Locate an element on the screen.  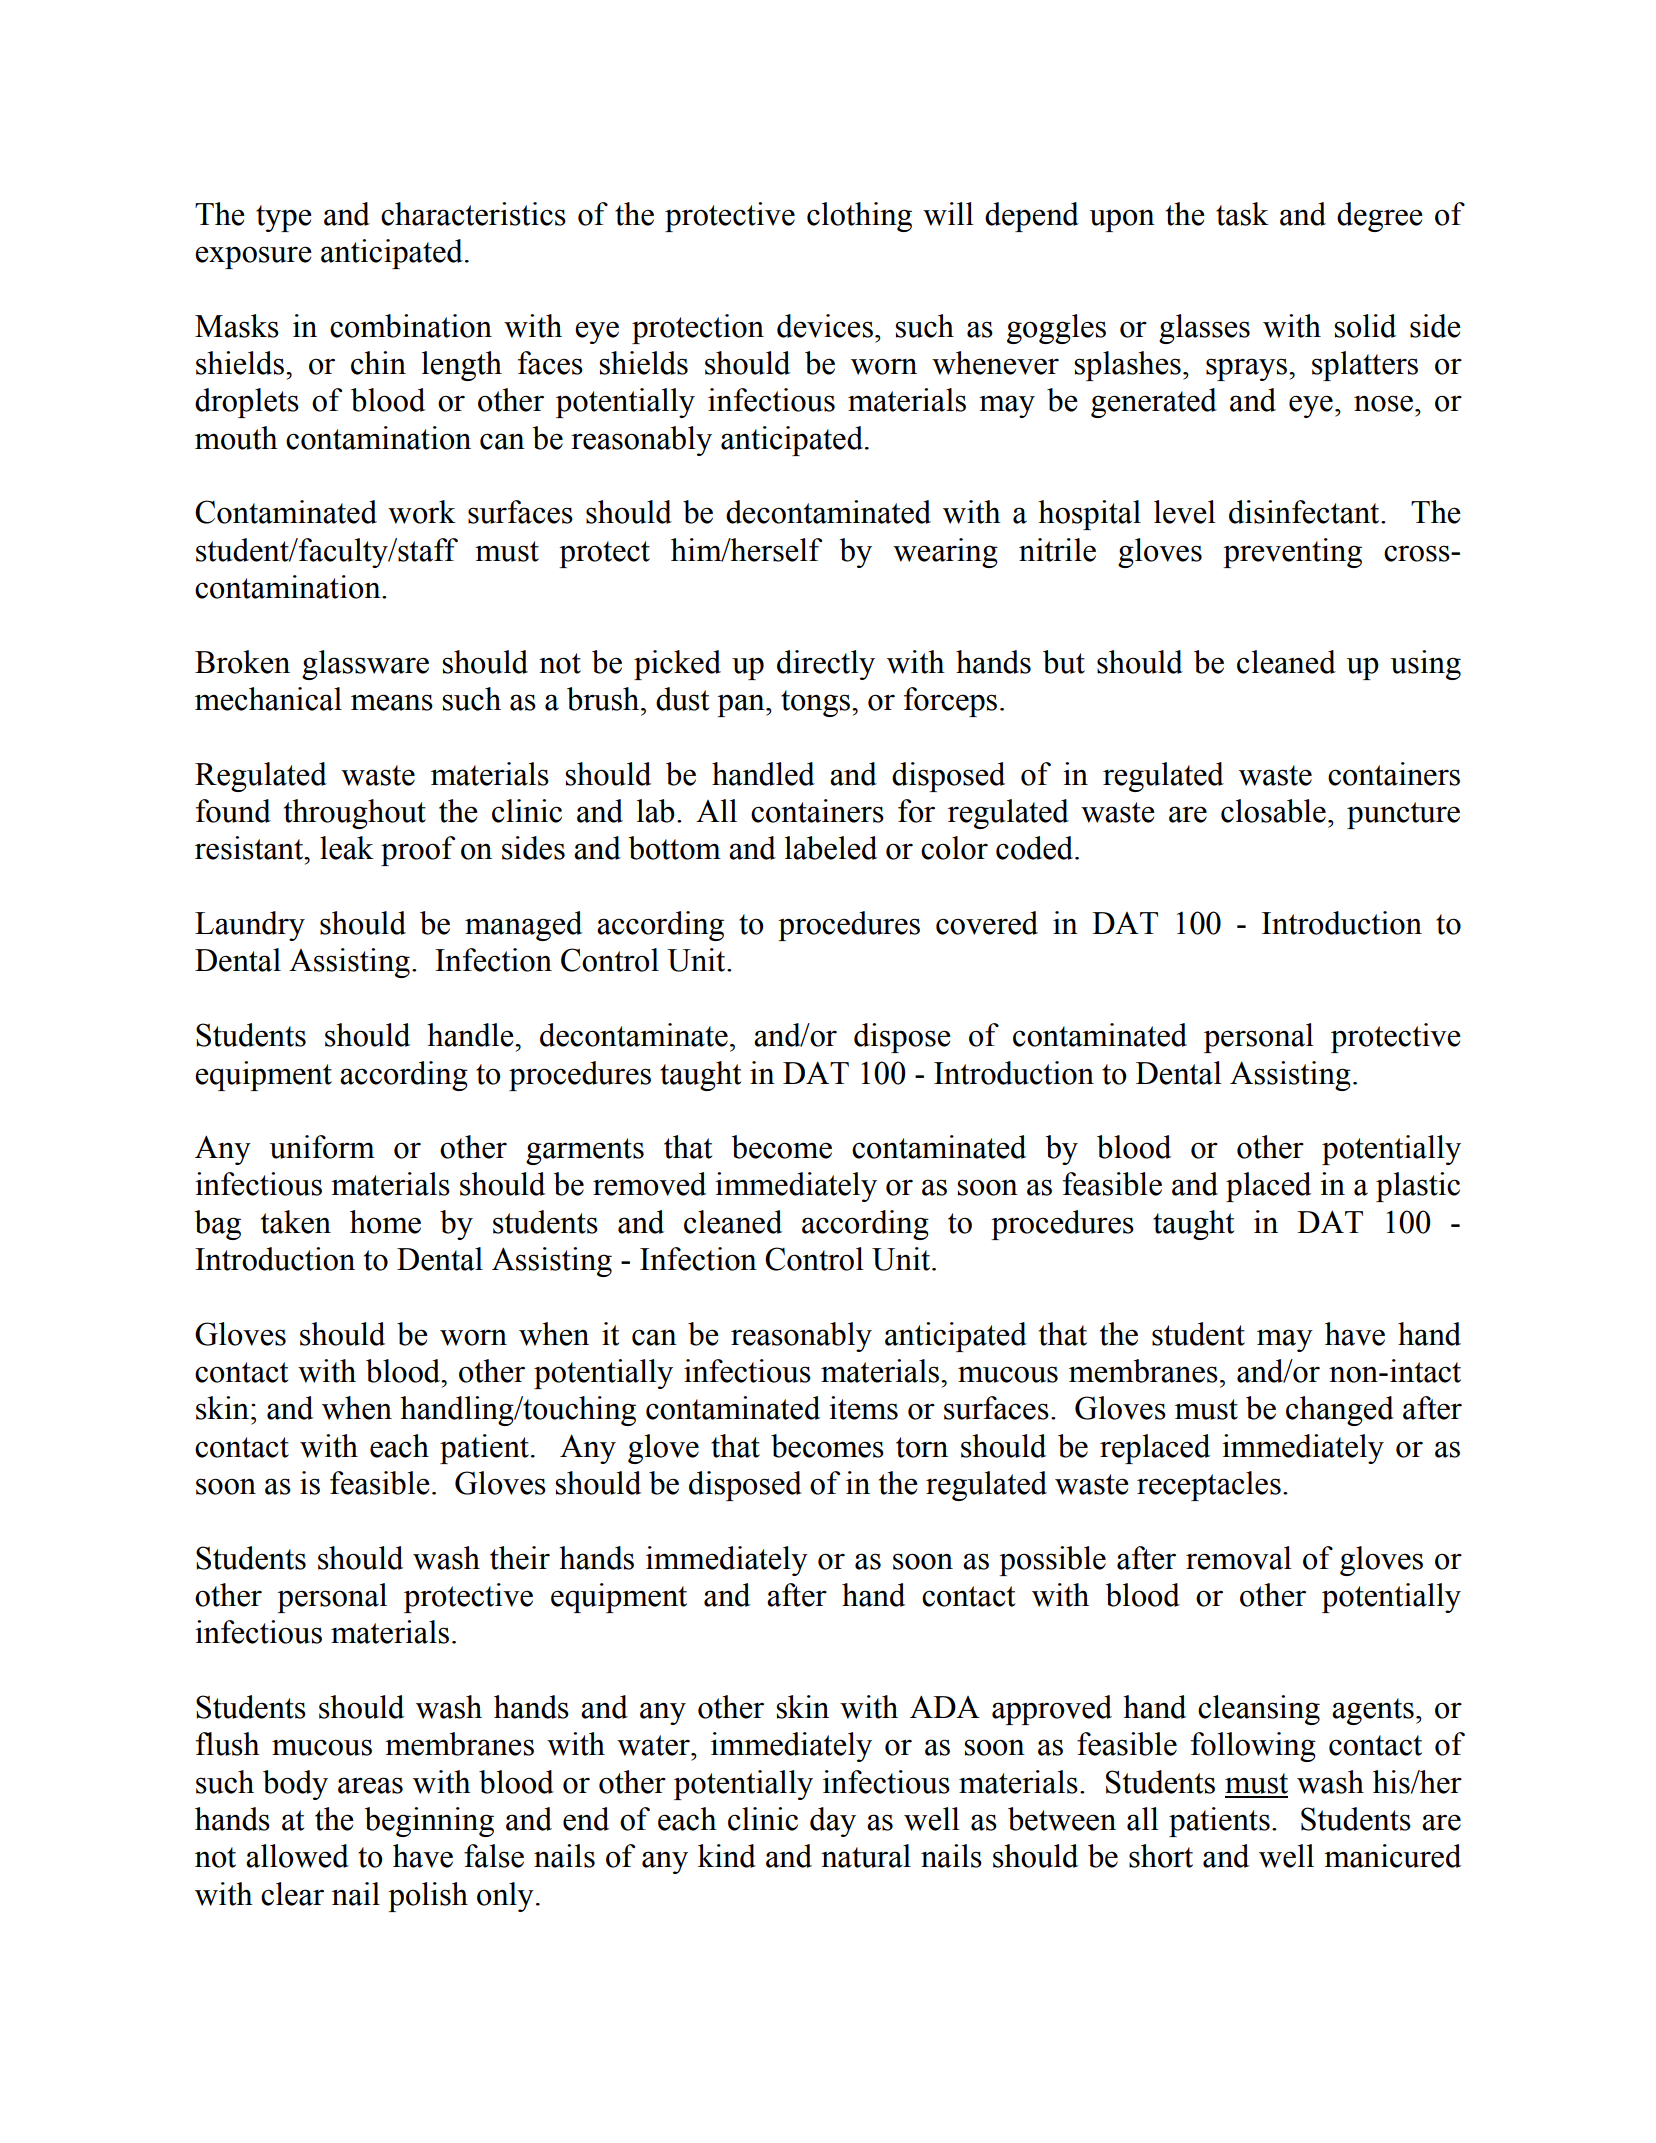
home is located at coordinates (385, 1222).
